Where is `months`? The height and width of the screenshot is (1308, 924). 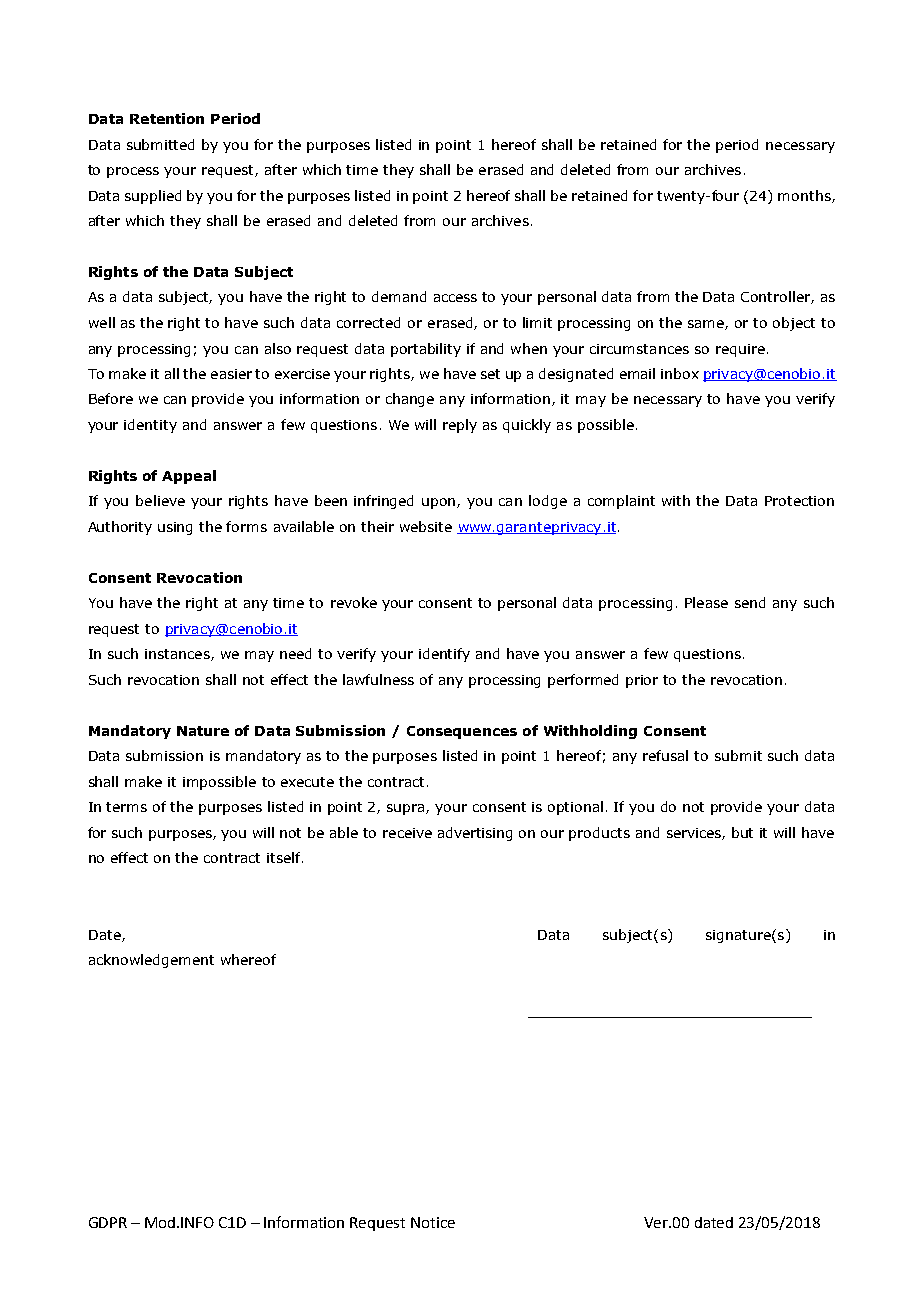 months is located at coordinates (805, 196).
